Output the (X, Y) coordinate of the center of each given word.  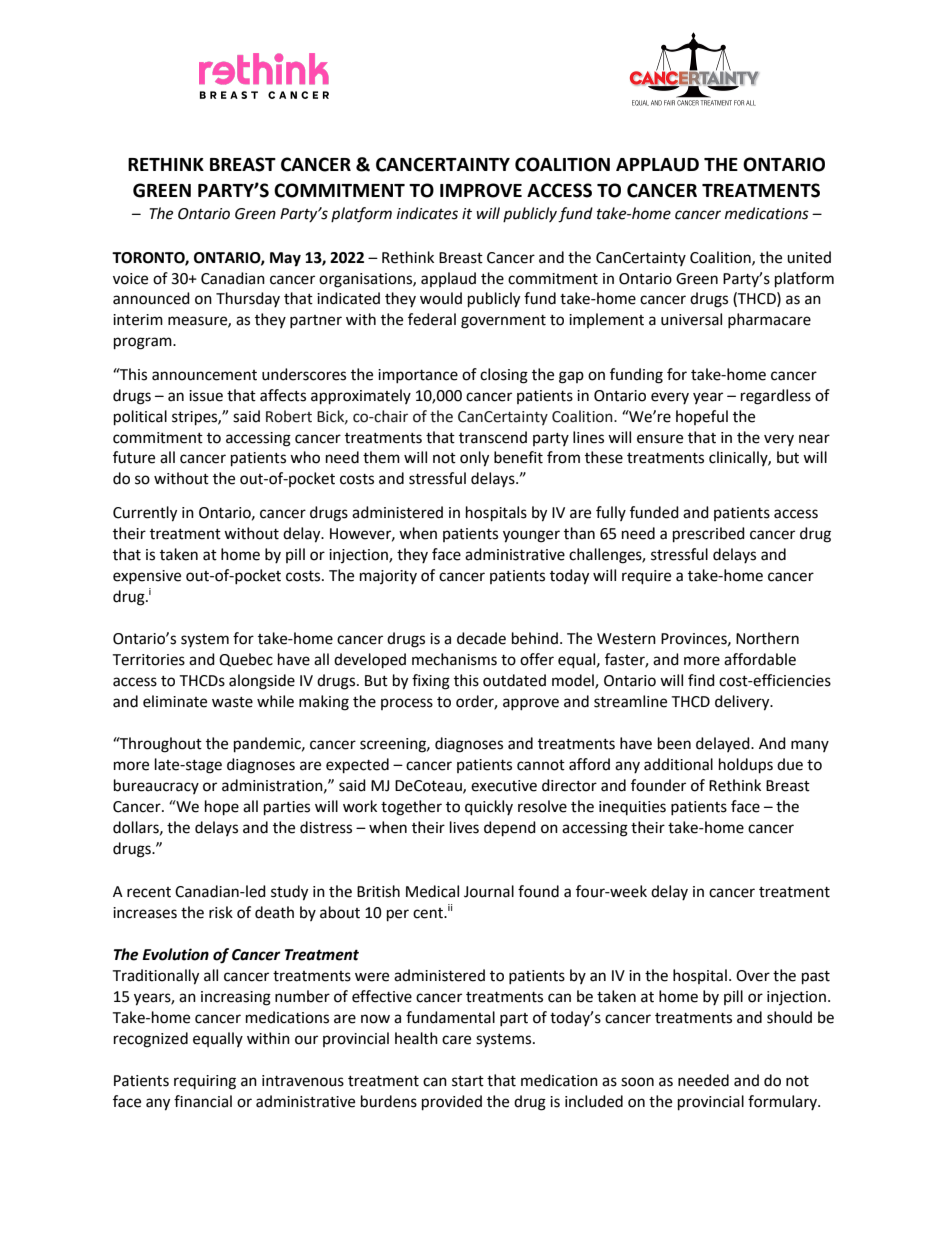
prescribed (709, 535)
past (816, 978)
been (674, 743)
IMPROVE (481, 190)
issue (206, 396)
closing (504, 376)
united (809, 257)
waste (232, 702)
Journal (489, 891)
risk (221, 912)
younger (531, 536)
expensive (147, 577)
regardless (776, 397)
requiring (205, 1082)
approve (531, 704)
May (285, 259)
